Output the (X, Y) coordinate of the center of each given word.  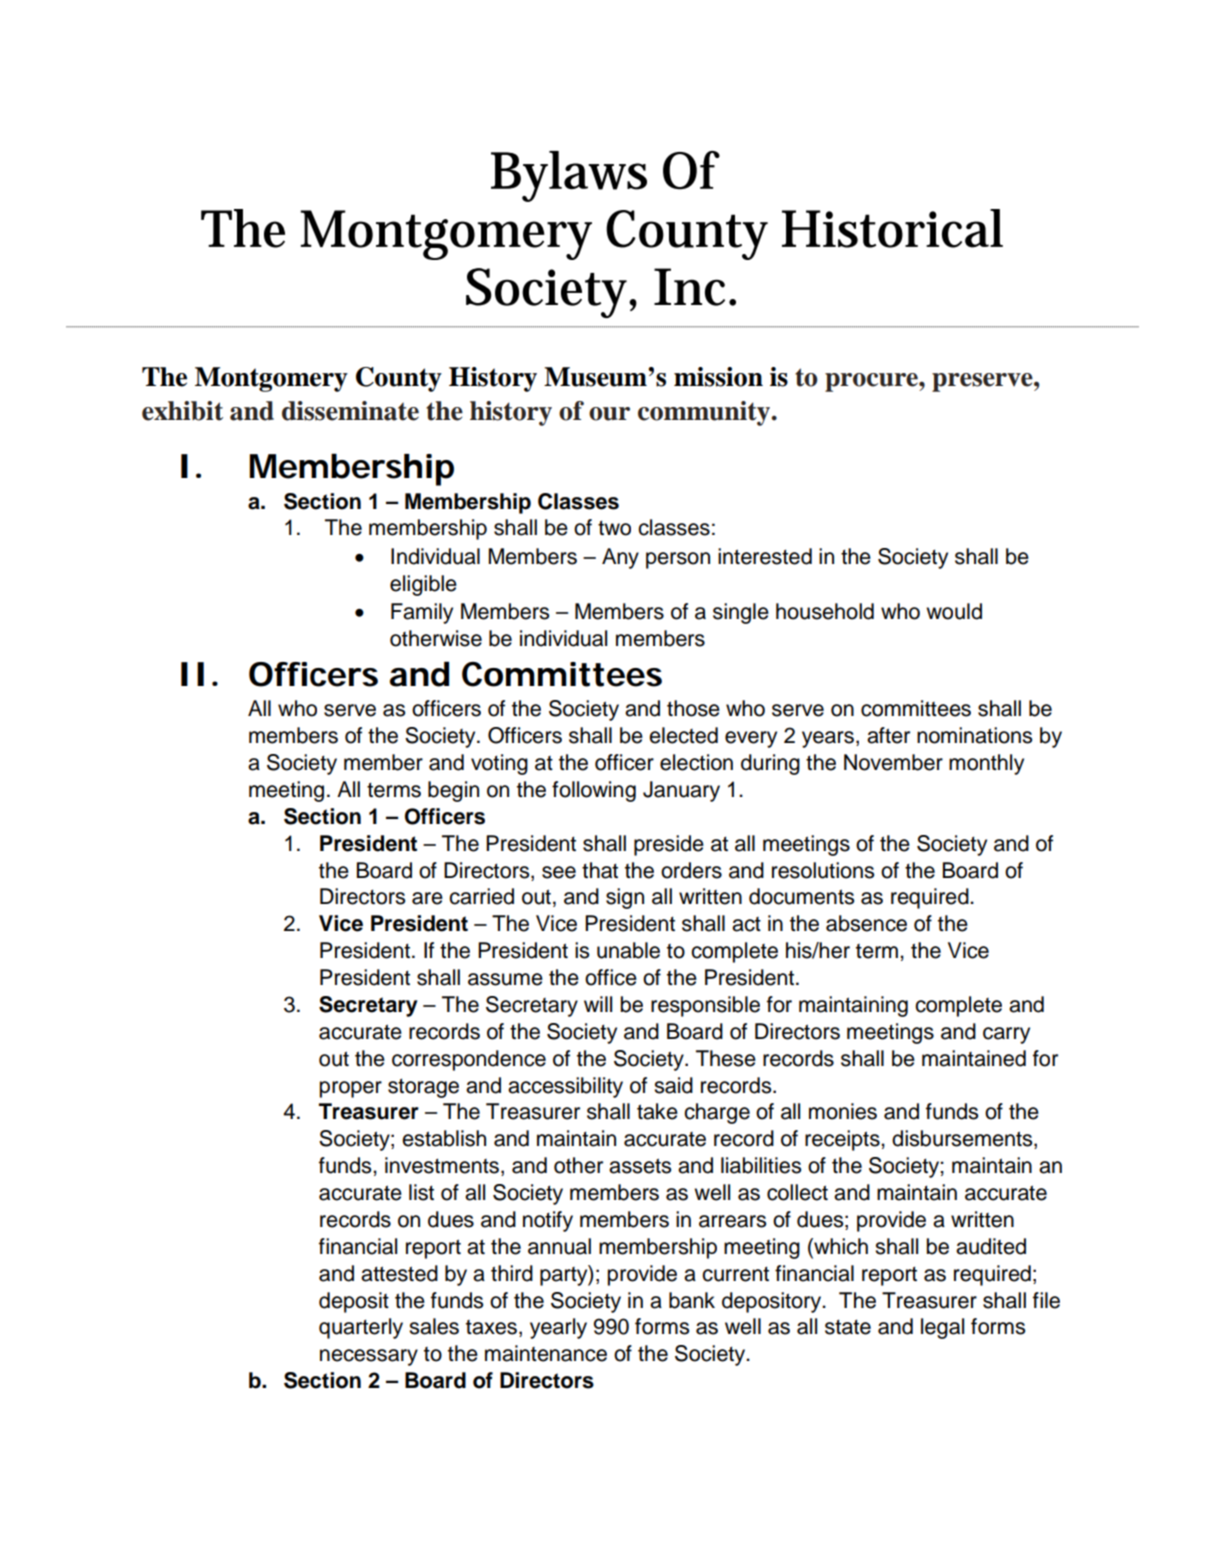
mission (718, 377)
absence (866, 923)
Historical (892, 228)
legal (942, 1328)
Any (620, 558)
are (427, 898)
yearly (558, 1328)
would (954, 611)
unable (628, 950)
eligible (423, 585)
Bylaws (569, 176)
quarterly (361, 1328)
